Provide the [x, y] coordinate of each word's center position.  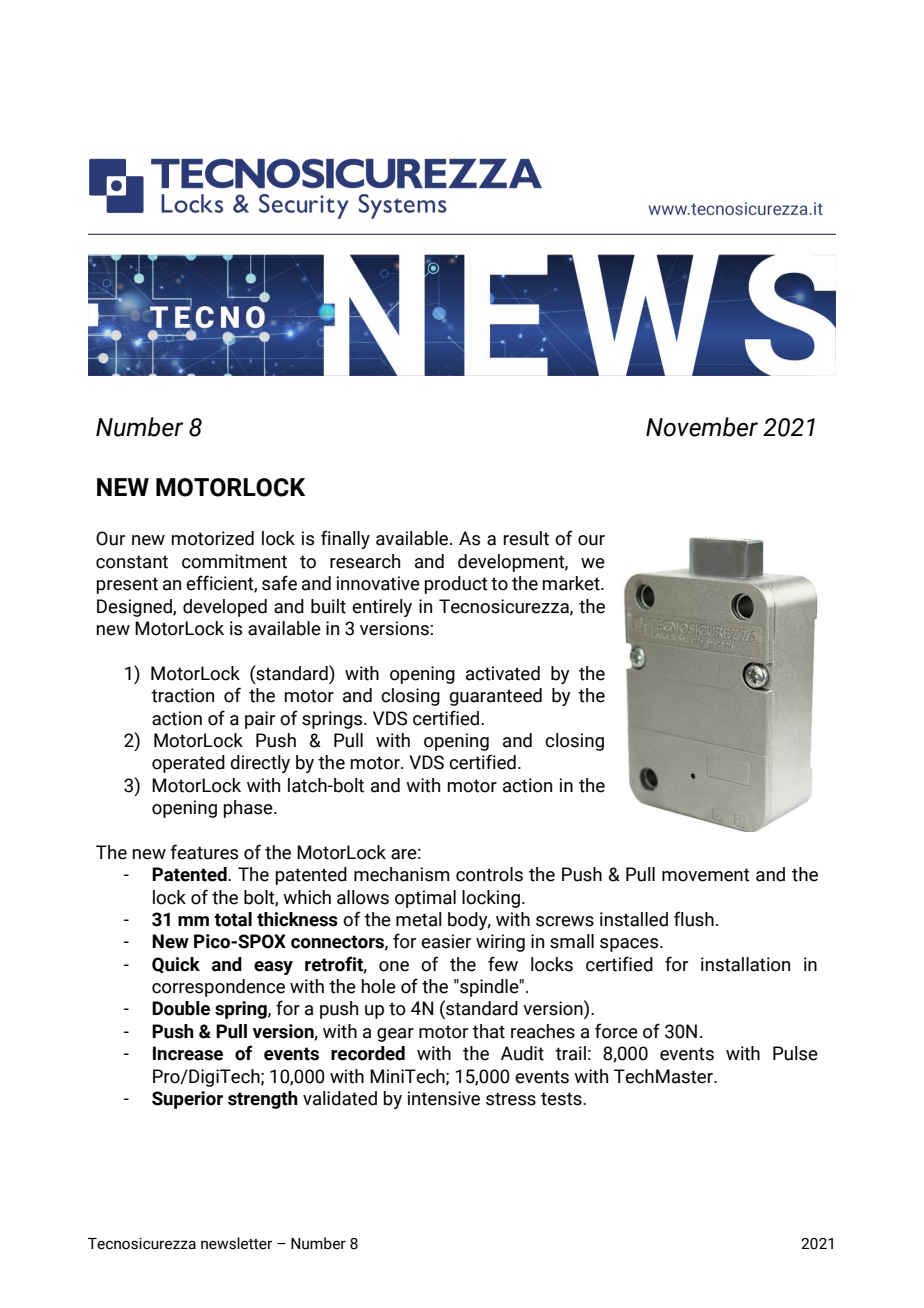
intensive [444, 1098]
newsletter [236, 1243]
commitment [234, 561]
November [702, 427]
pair [260, 720]
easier [446, 941]
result [526, 538]
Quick [176, 965]
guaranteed [495, 697]
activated [503, 673]
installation [745, 964]
